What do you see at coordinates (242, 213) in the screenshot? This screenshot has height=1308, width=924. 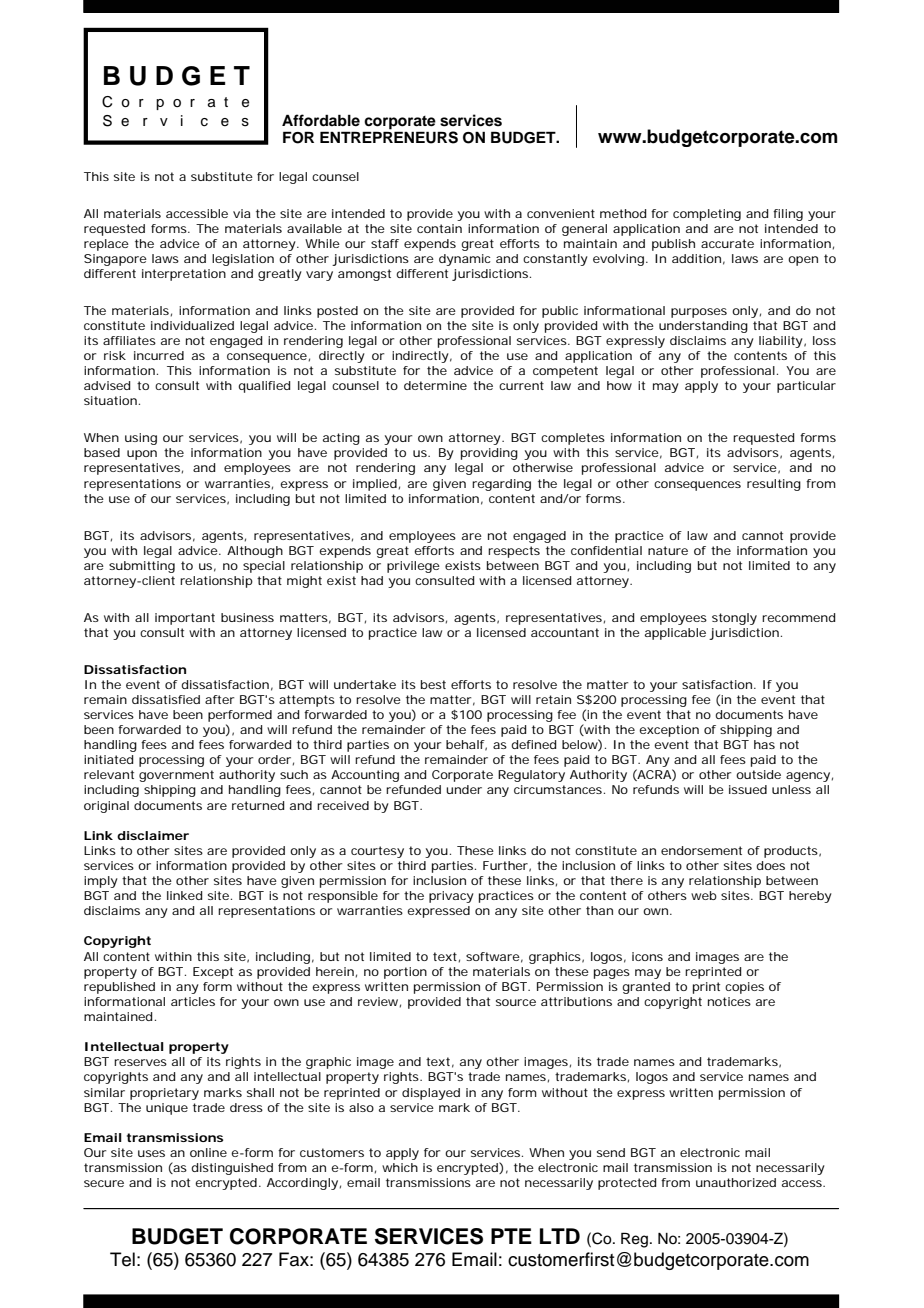 I see `via` at bounding box center [242, 213].
